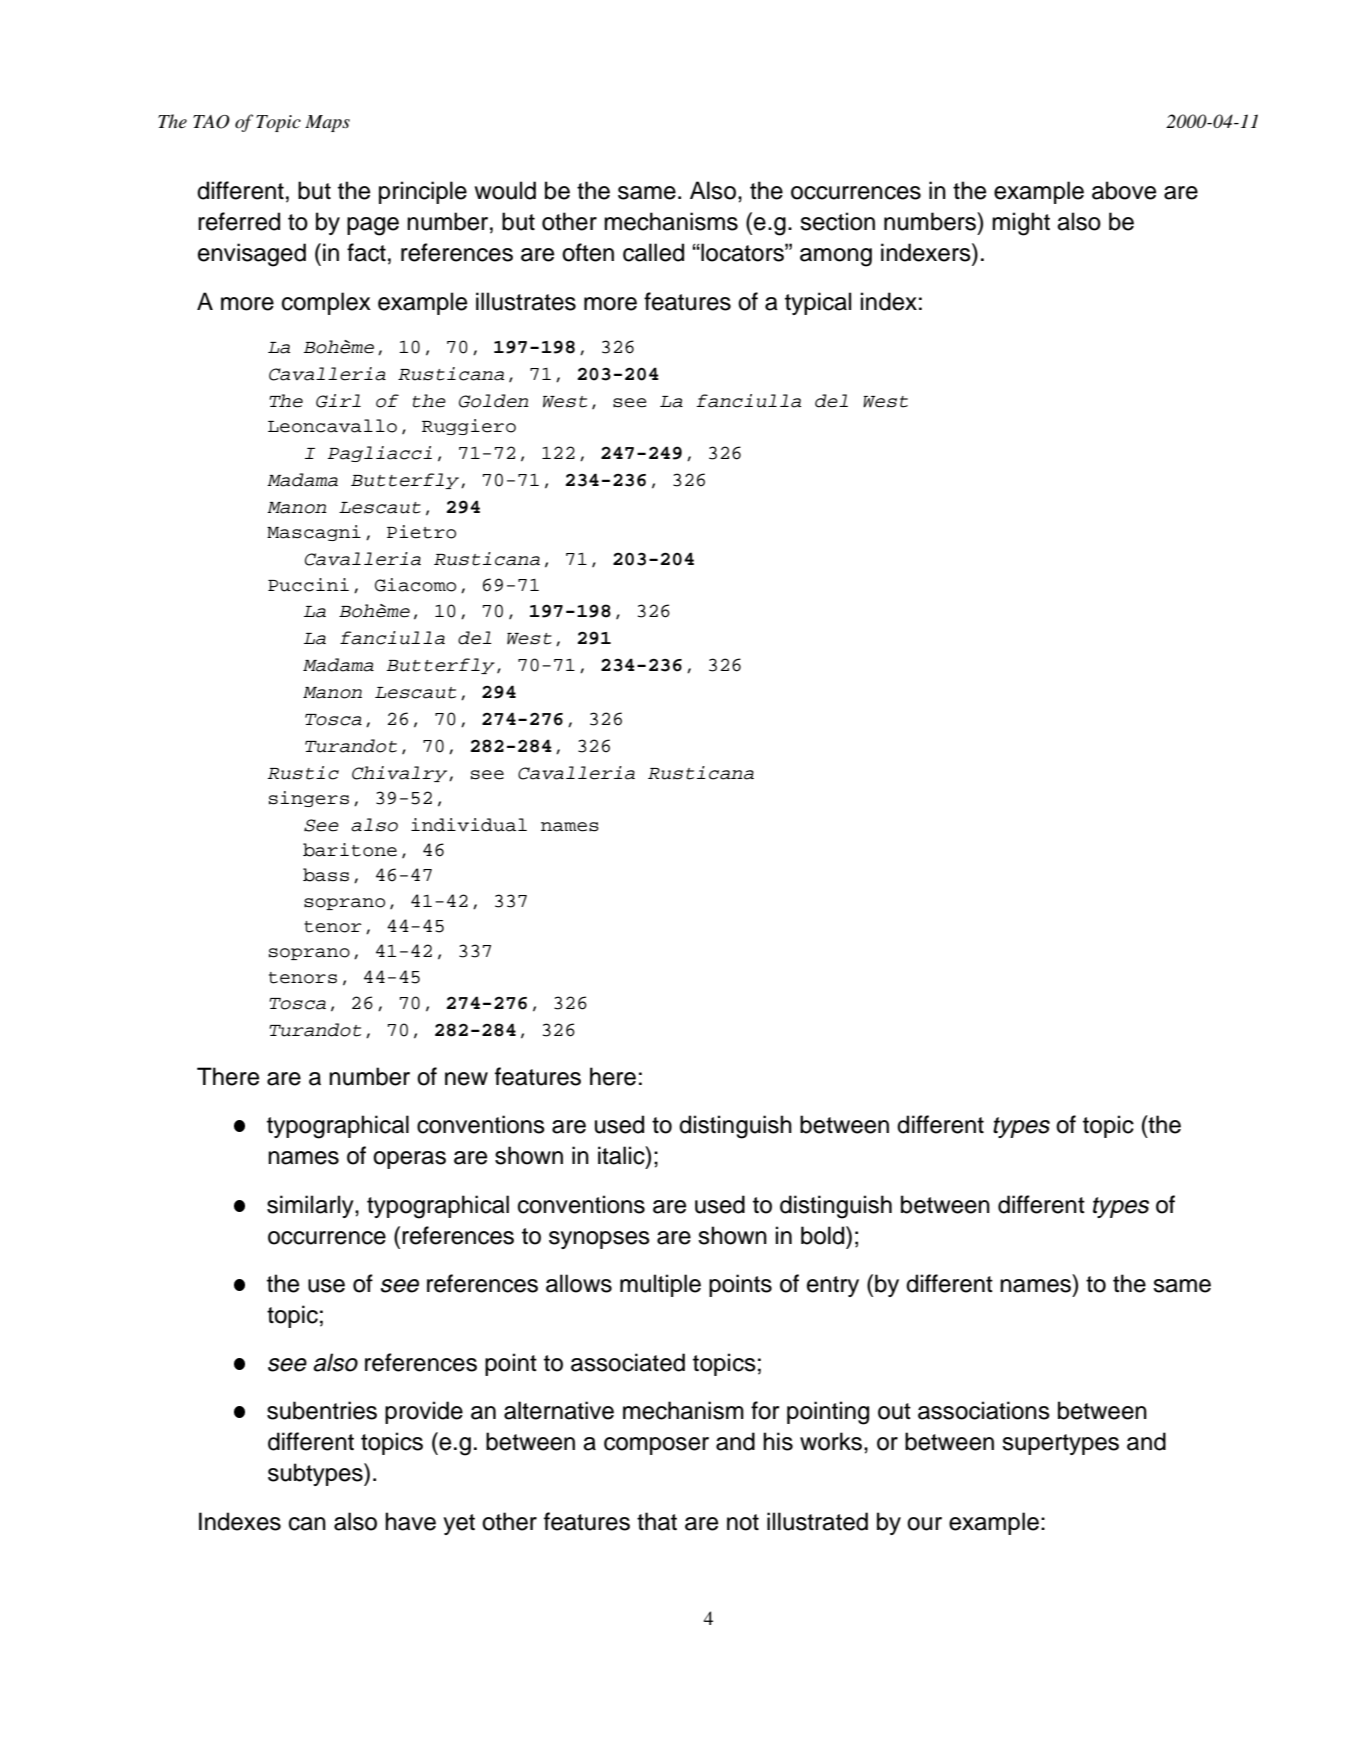 Image resolution: width=1347 pixels, height=1743 pixels. What do you see at coordinates (309, 799) in the screenshot?
I see `singers` at bounding box center [309, 799].
